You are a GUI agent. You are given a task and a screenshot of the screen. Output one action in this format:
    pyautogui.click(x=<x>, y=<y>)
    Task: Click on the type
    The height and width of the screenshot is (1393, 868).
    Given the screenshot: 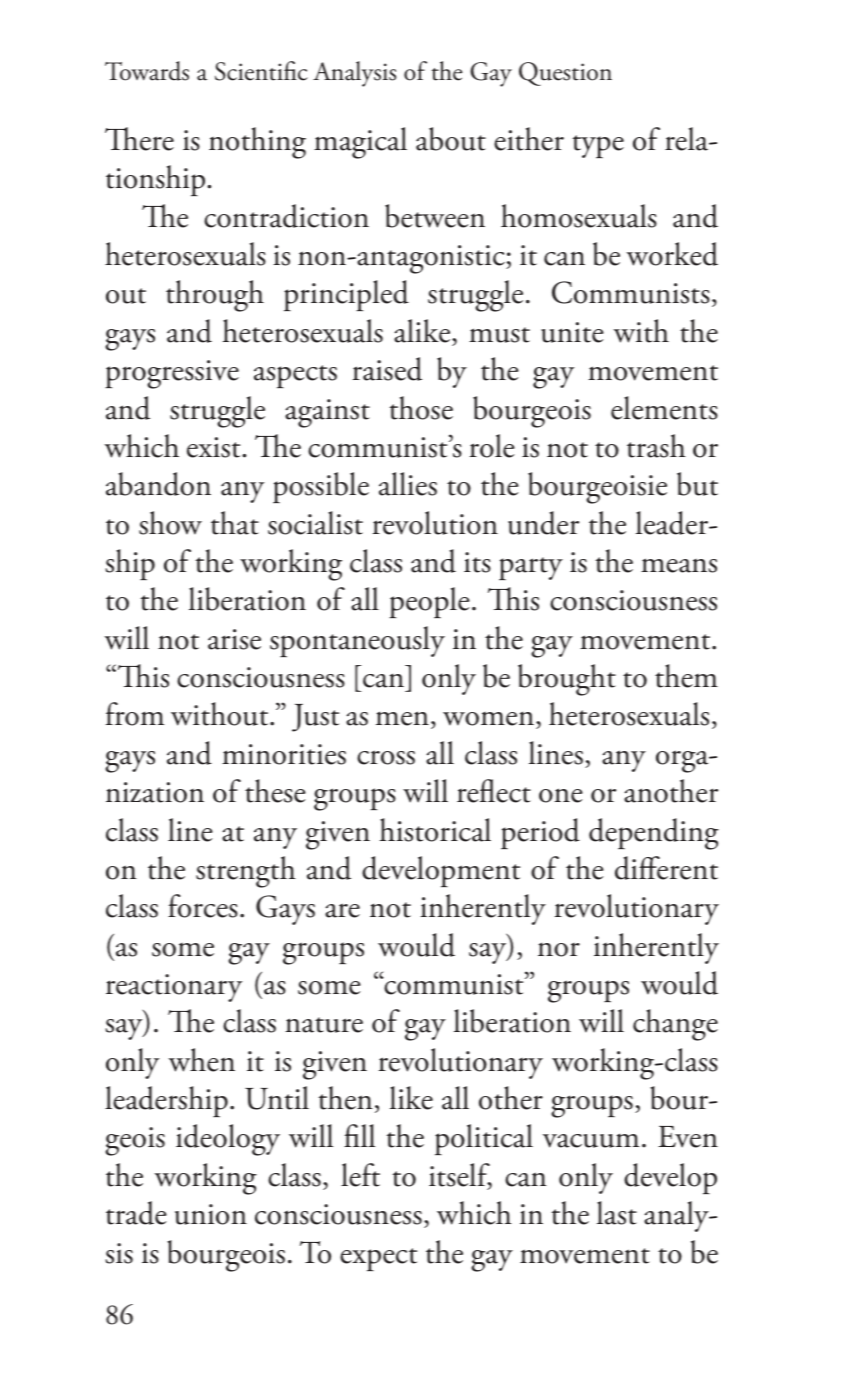 What is the action you would take?
    pyautogui.click(x=598, y=146)
